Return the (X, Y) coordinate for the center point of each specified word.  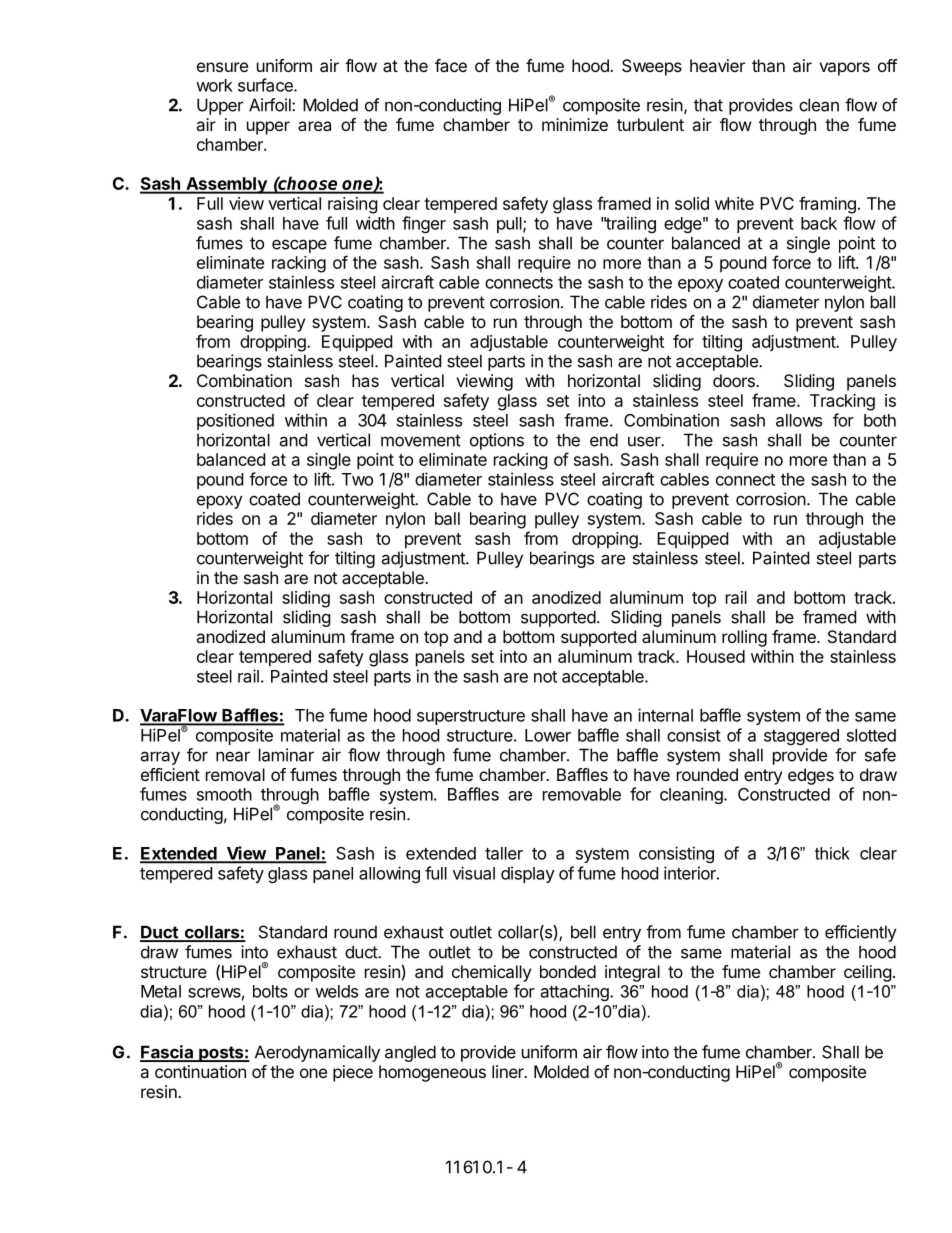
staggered (801, 737)
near (233, 756)
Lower (548, 735)
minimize (575, 124)
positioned (235, 421)
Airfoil (271, 105)
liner (509, 1071)
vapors (844, 69)
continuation (200, 1071)
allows (799, 420)
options (497, 441)
